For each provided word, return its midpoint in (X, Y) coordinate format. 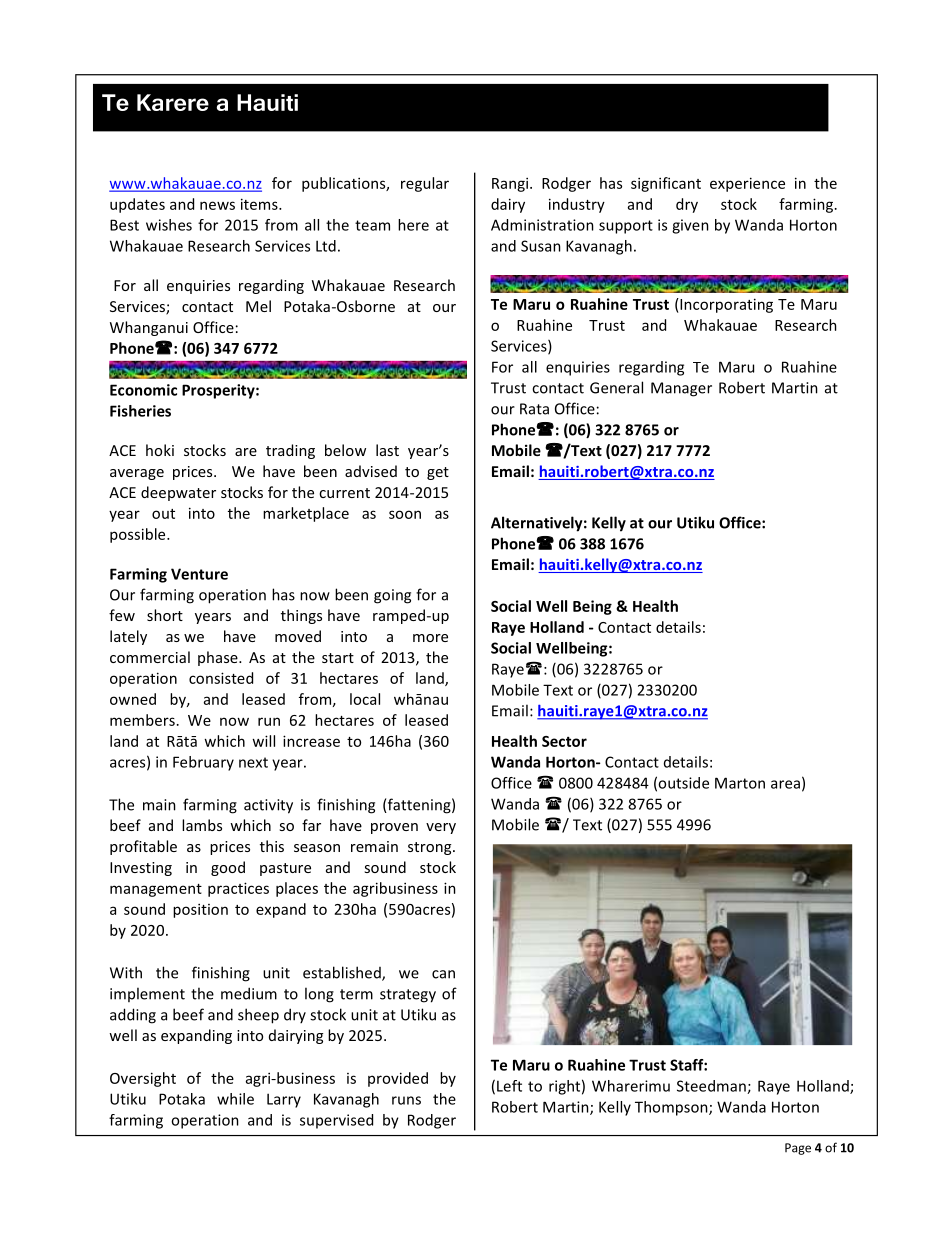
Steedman (712, 1087)
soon (405, 514)
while (235, 1099)
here (413, 225)
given (690, 226)
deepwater (178, 493)
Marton (740, 783)
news (217, 205)
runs (406, 1100)
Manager (681, 389)
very (441, 828)
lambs (202, 825)
